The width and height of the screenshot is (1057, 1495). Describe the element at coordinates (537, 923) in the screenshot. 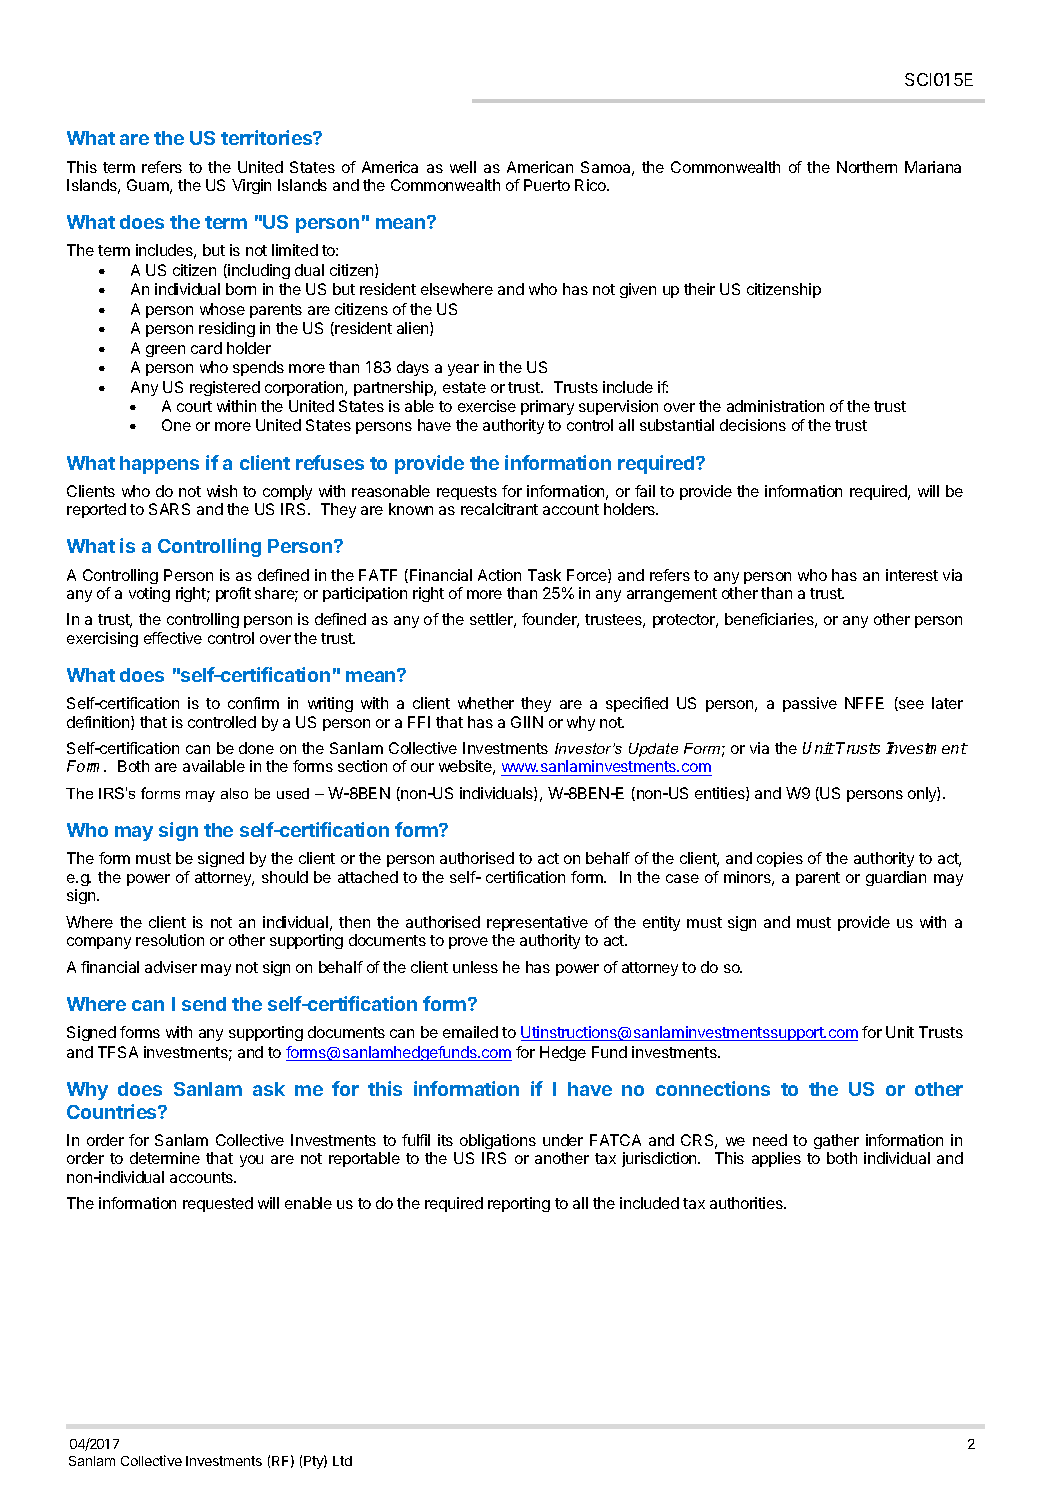

I see `representative` at that location.
